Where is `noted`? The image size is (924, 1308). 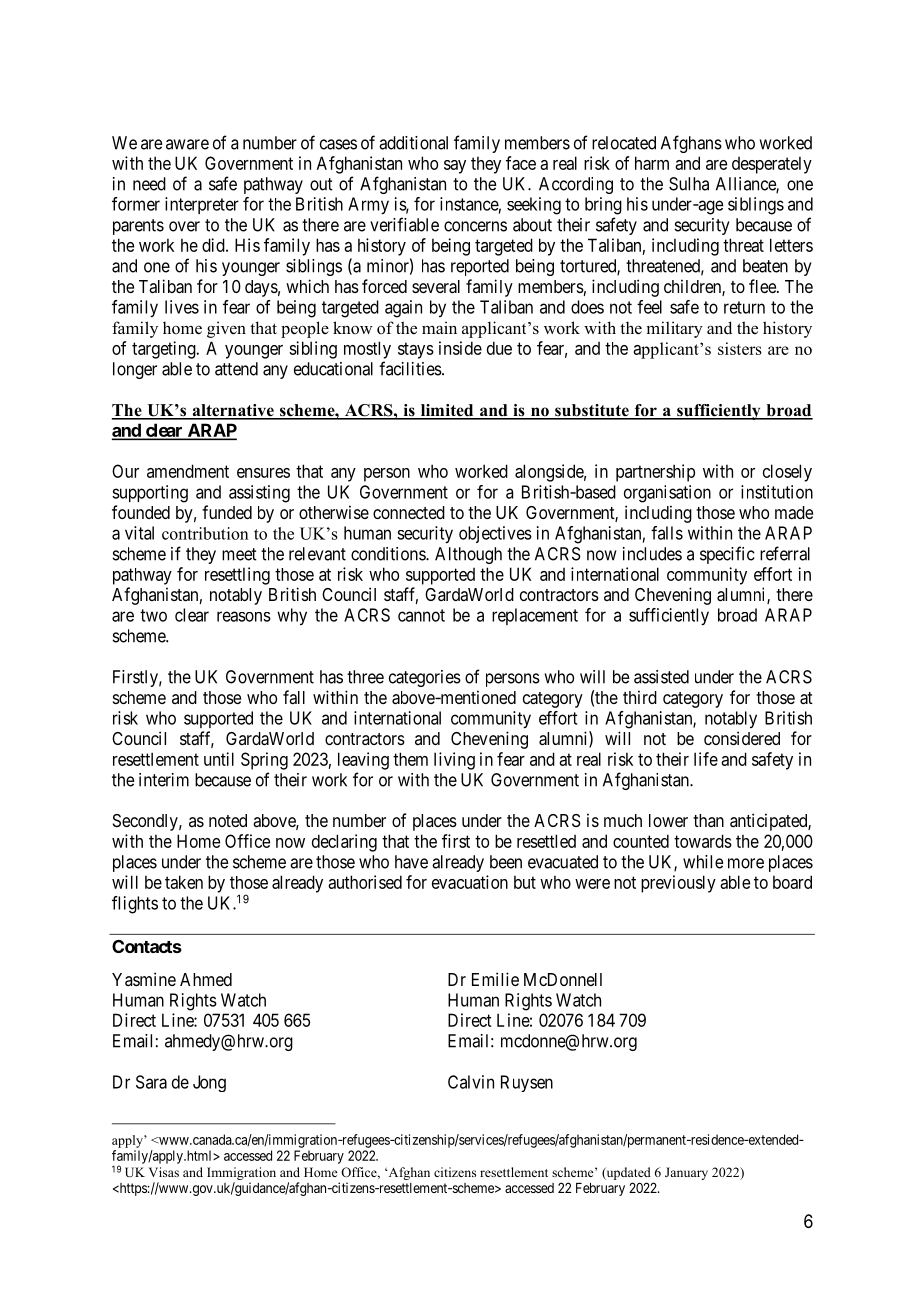 noted is located at coordinates (228, 820).
